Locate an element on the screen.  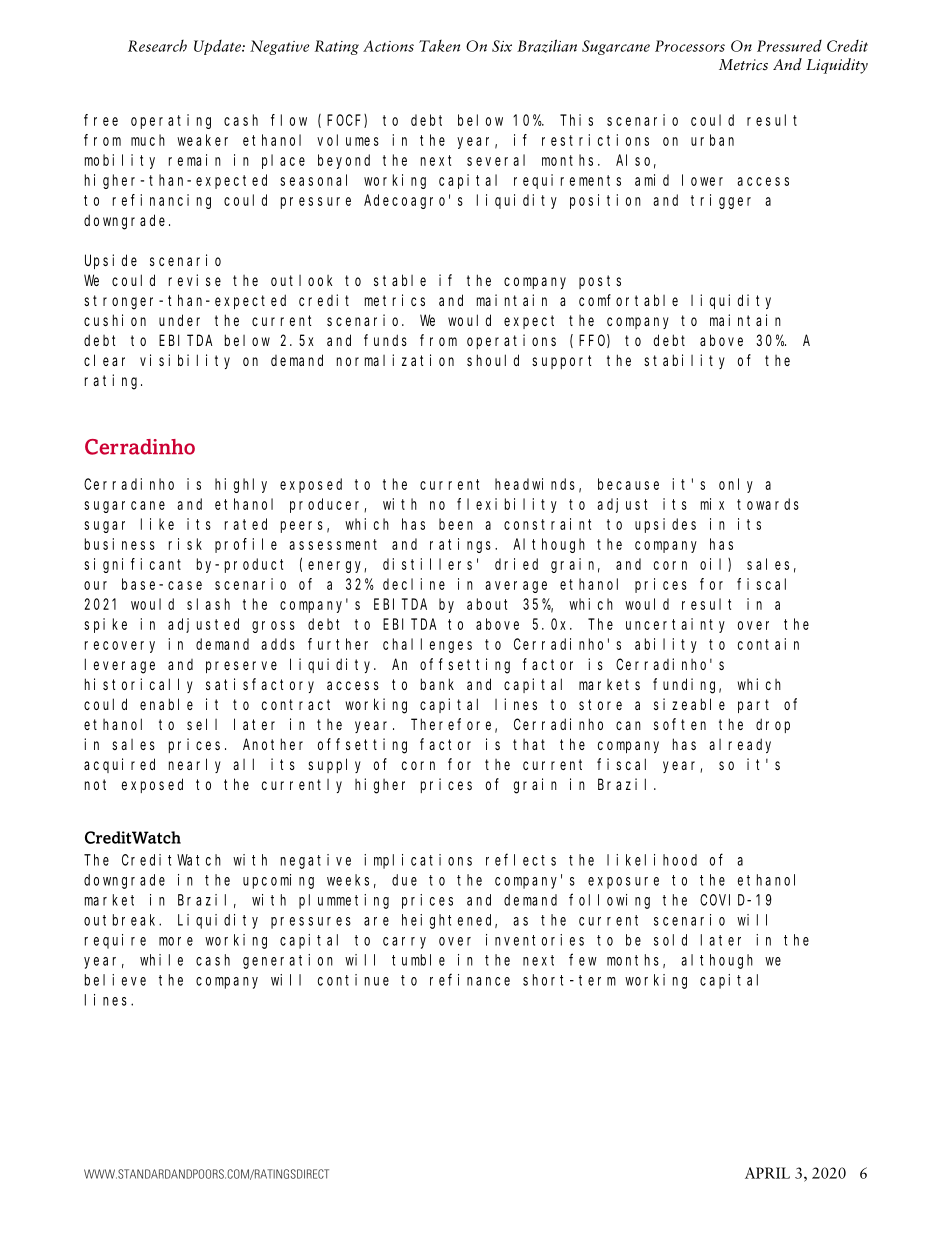
comfortable is located at coordinates (628, 300).
